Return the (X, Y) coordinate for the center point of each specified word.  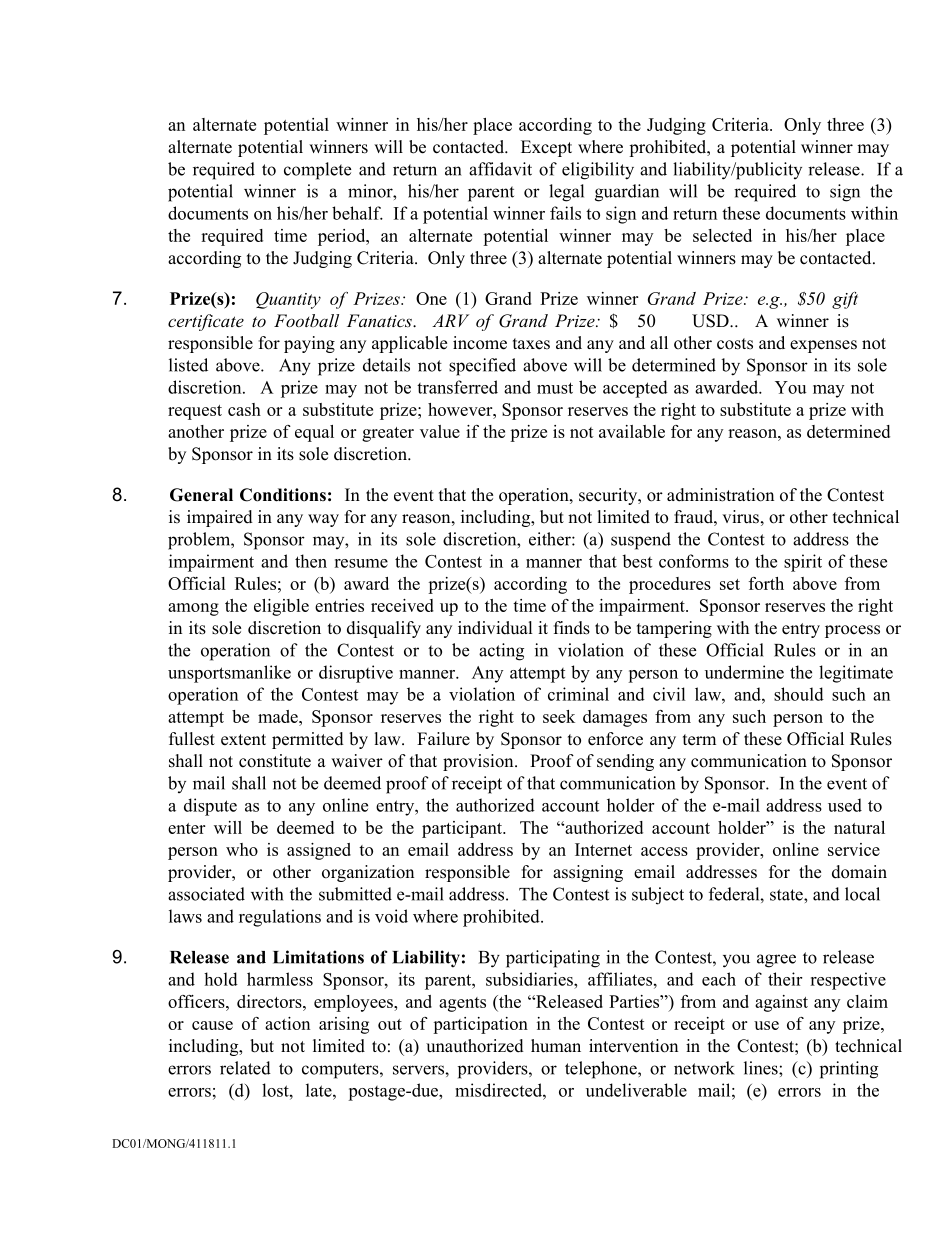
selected (722, 235)
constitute (275, 761)
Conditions (283, 495)
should (799, 694)
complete (317, 171)
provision (479, 762)
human (556, 1046)
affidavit (500, 169)
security (609, 496)
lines (762, 1068)
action (287, 1023)
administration (720, 495)
